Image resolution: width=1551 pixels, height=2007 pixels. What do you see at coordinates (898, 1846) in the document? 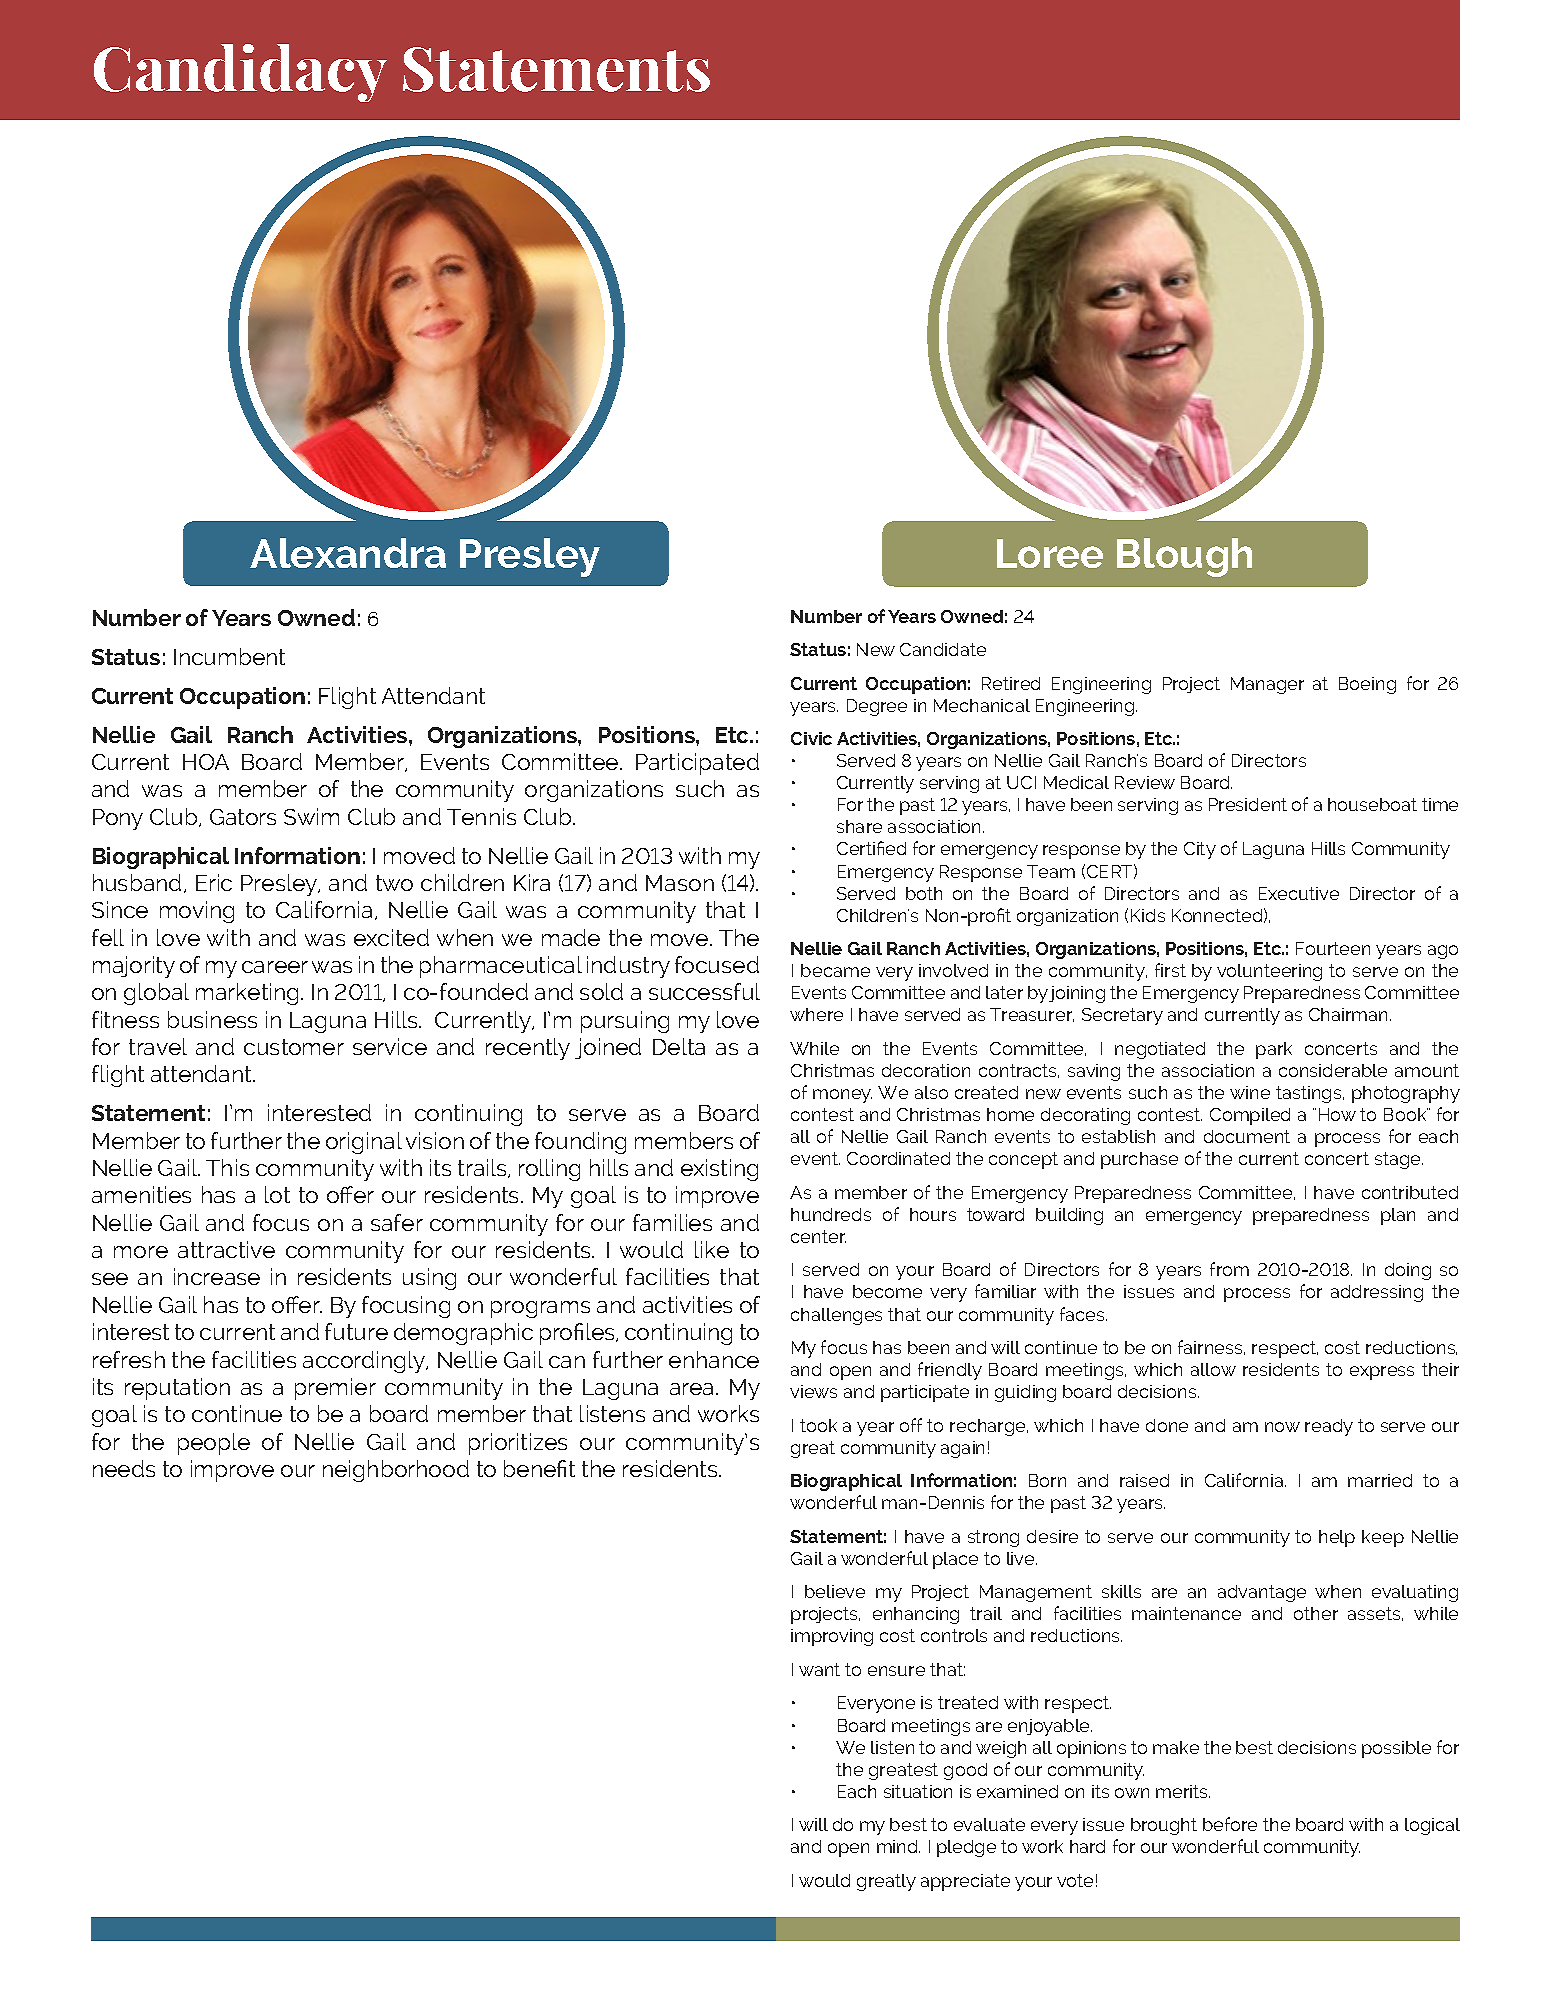
I see `mind` at bounding box center [898, 1846].
